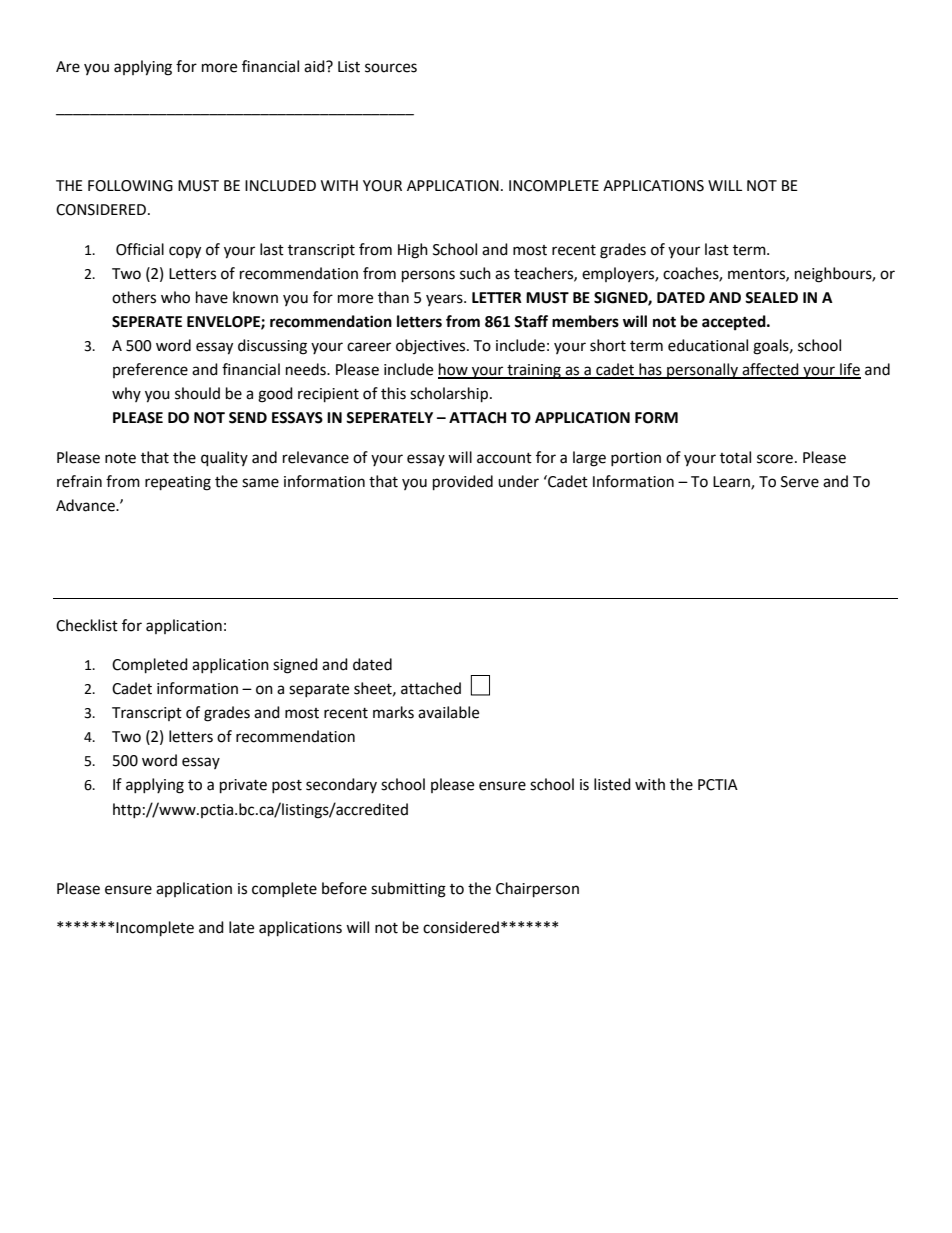 This screenshot has height=1233, width=952. I want to click on aid, so click(315, 66).
